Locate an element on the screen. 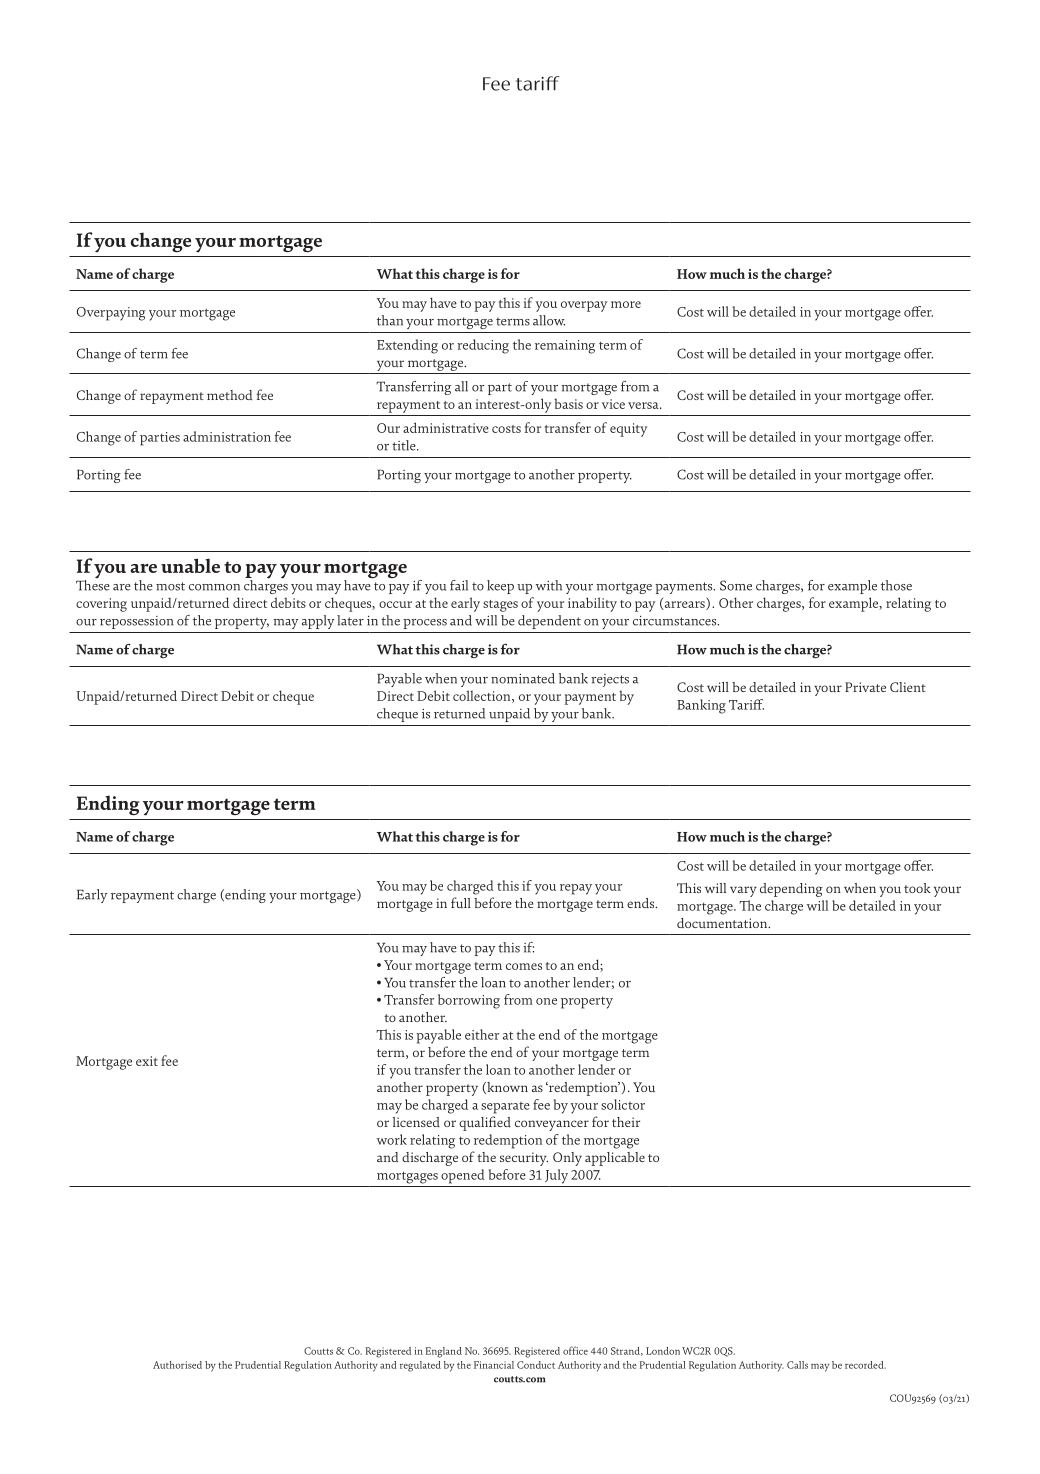 This screenshot has width=1040, height=1474. Calls is located at coordinates (797, 1365).
